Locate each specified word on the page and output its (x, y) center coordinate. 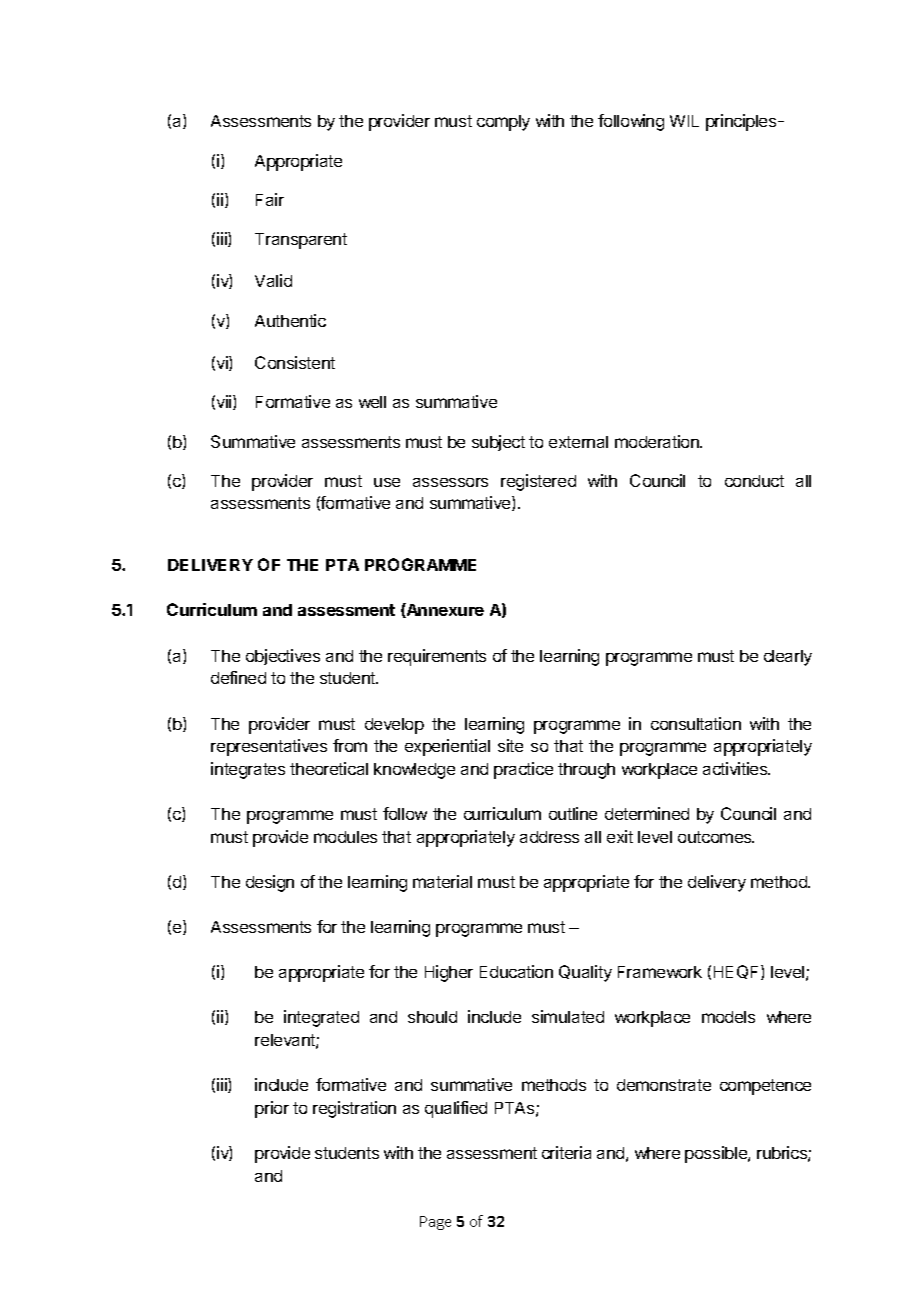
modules (345, 837)
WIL (684, 121)
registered (538, 482)
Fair (270, 199)
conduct (754, 481)
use (387, 482)
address (549, 837)
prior (272, 1109)
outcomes (716, 837)
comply (503, 123)
